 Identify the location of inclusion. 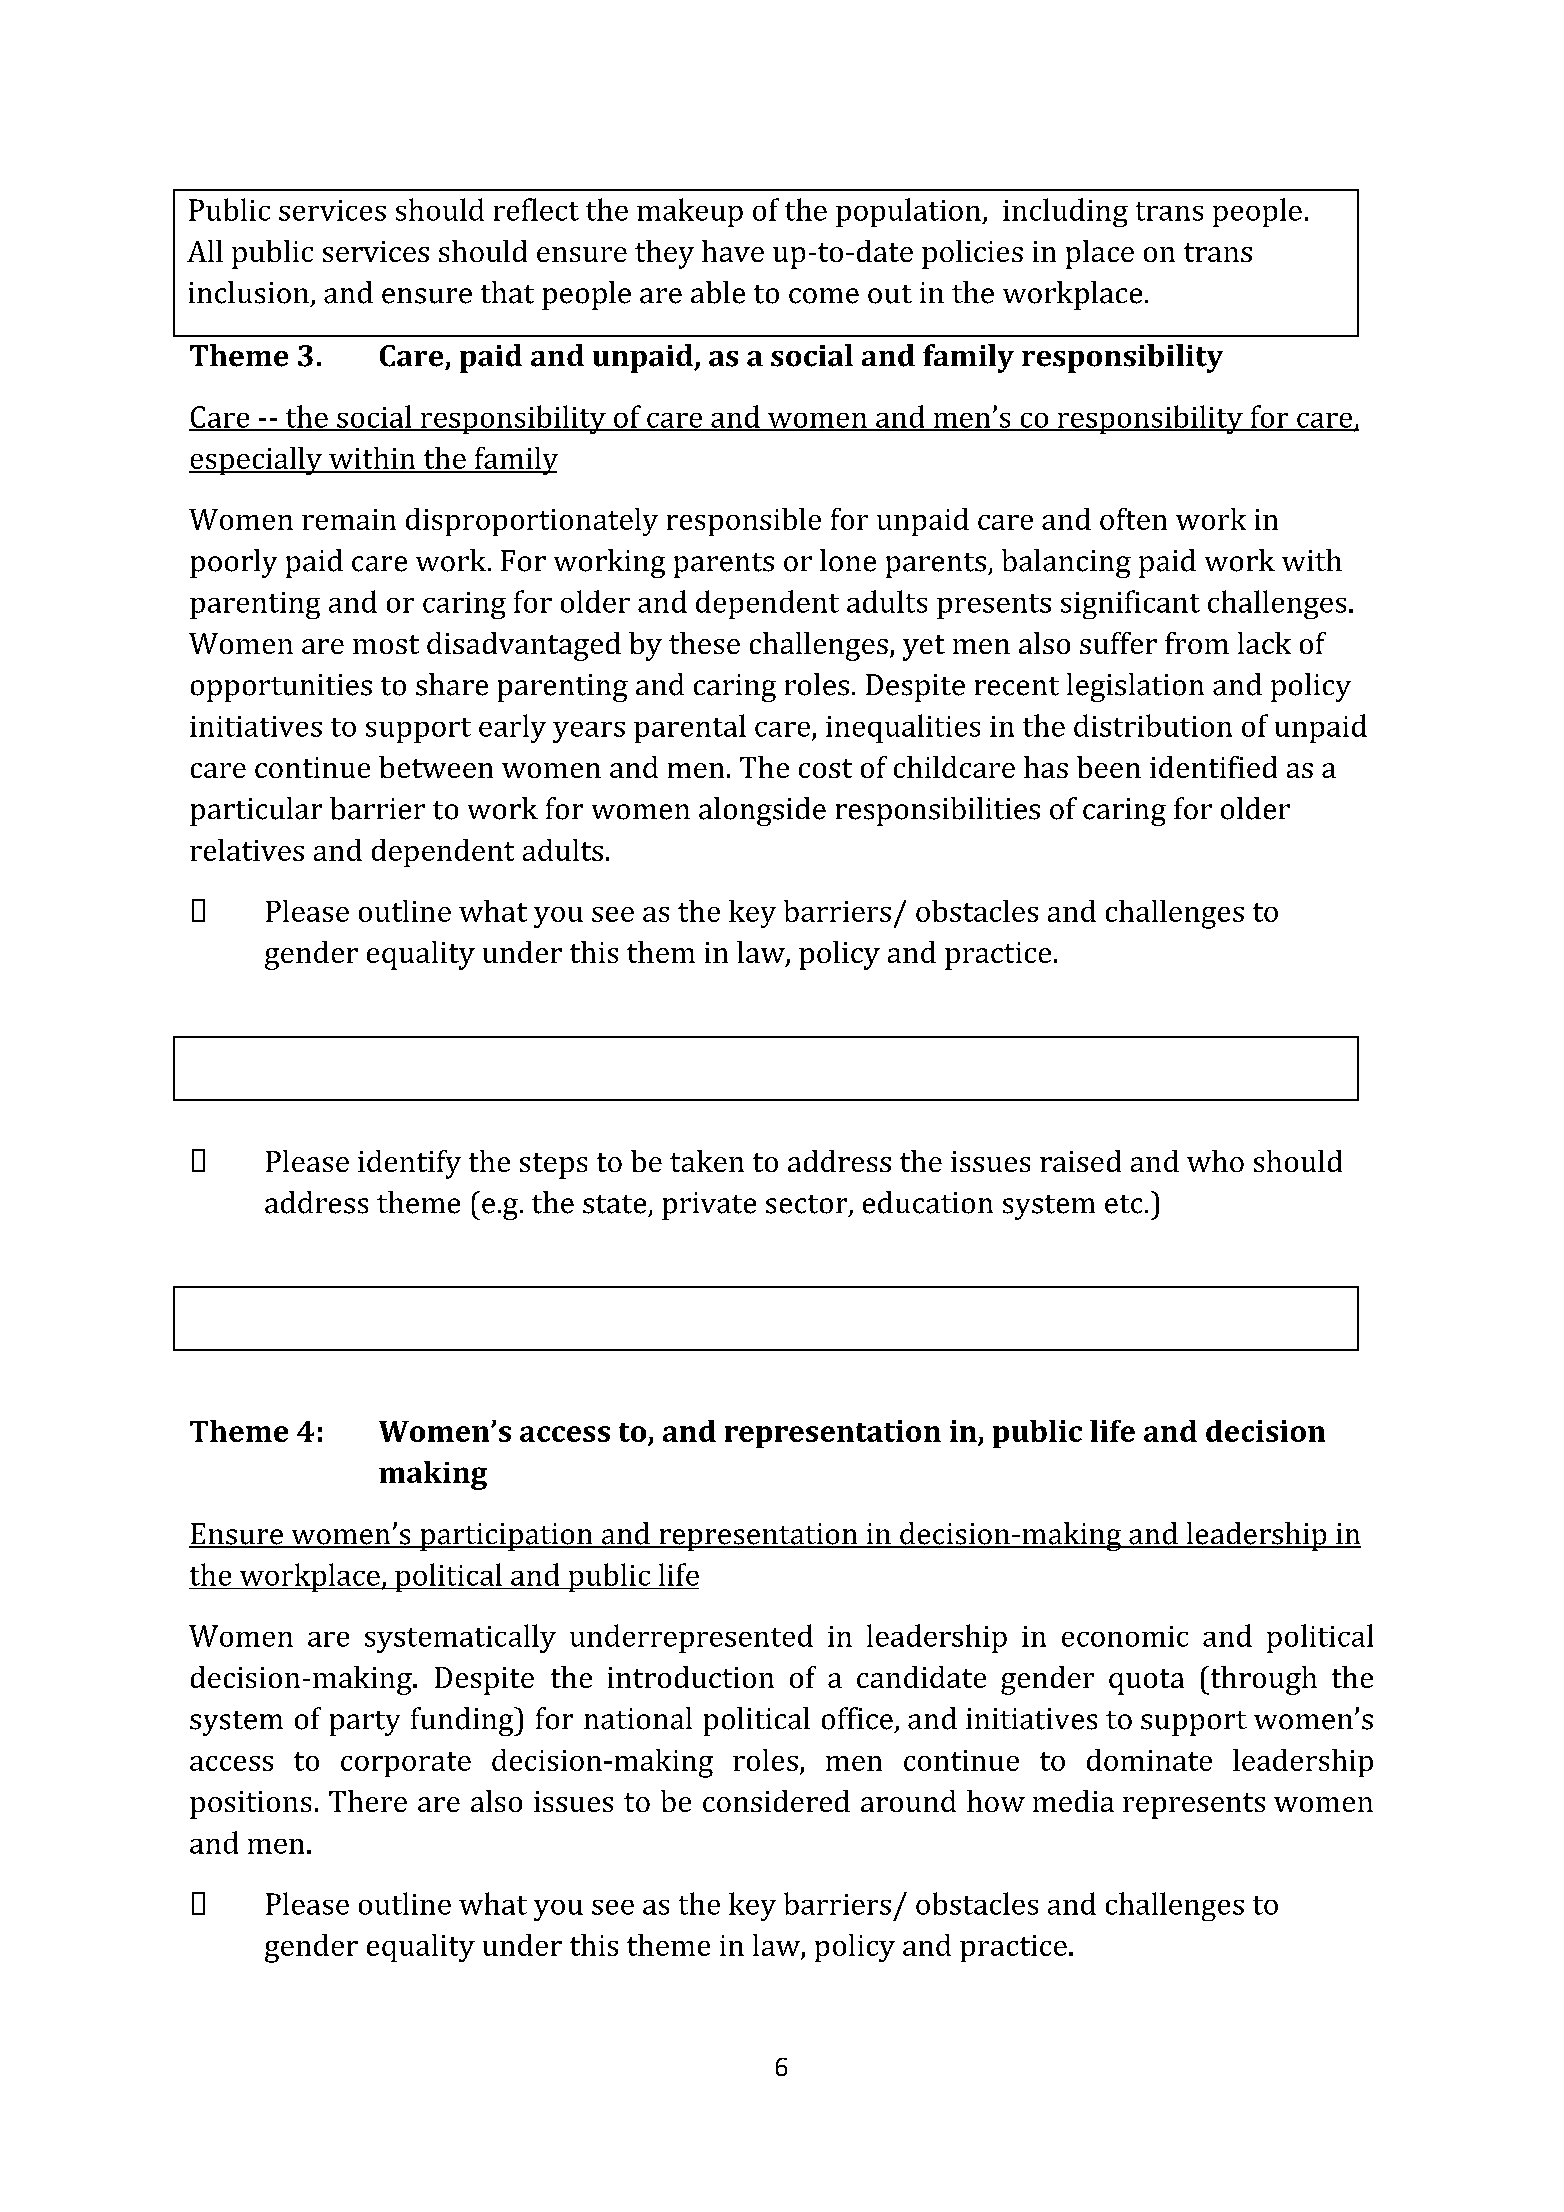
(249, 292).
